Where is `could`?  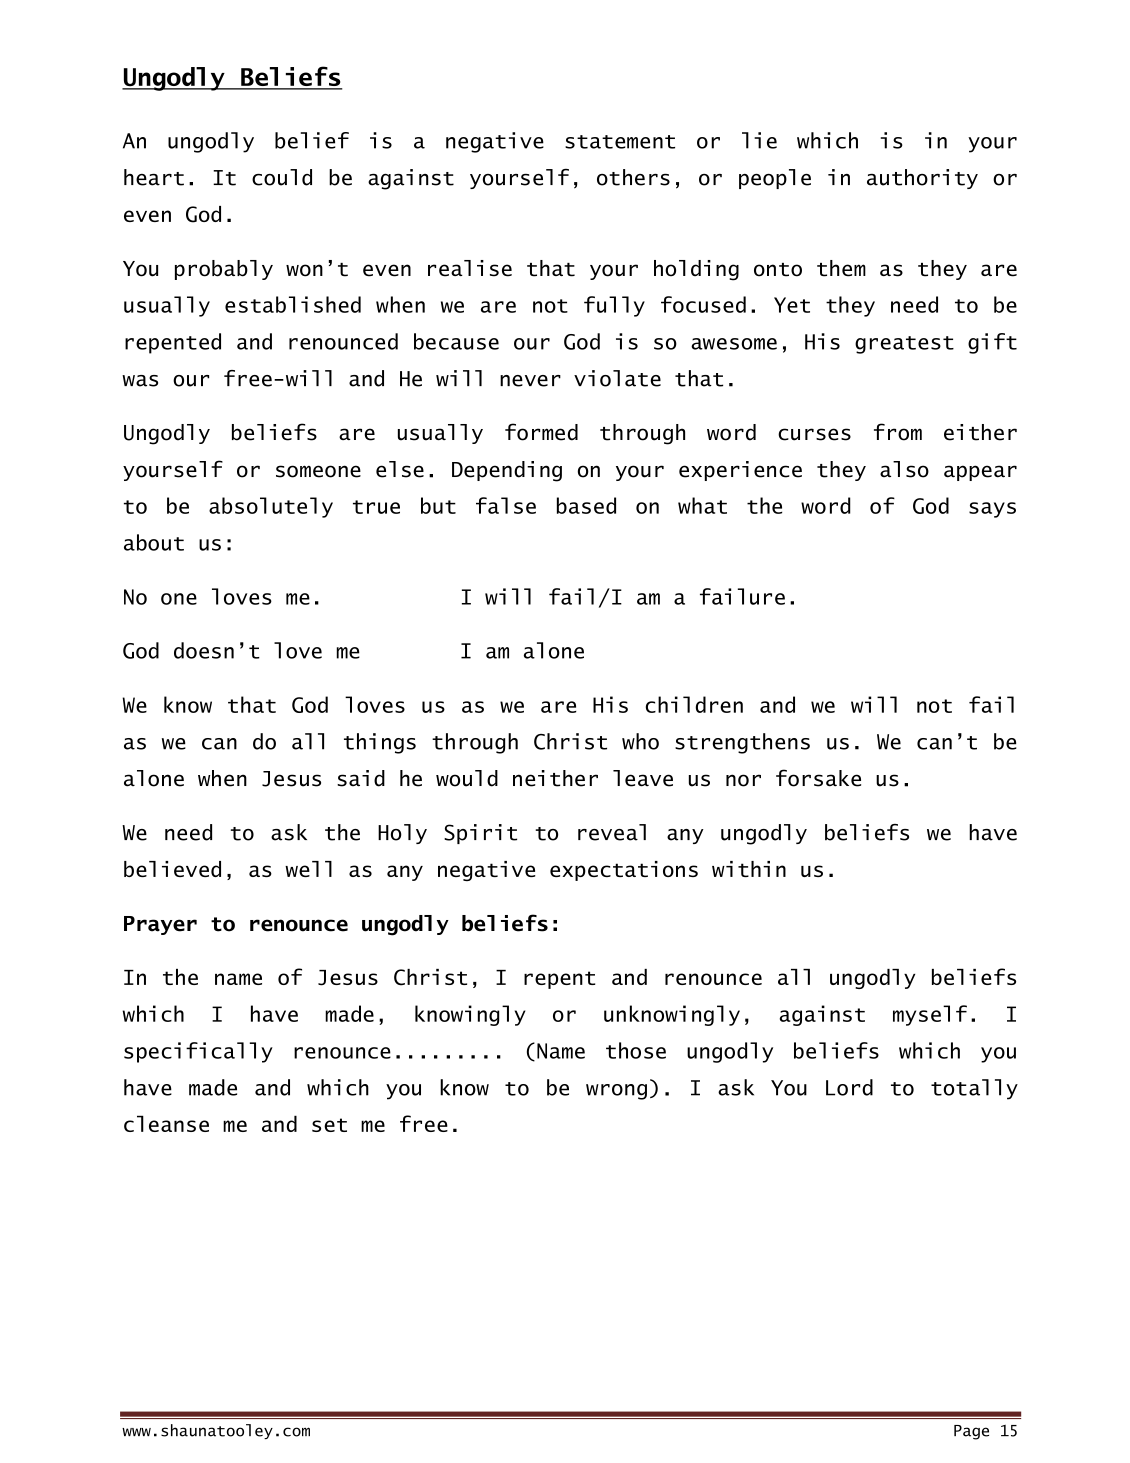
could is located at coordinates (282, 177).
